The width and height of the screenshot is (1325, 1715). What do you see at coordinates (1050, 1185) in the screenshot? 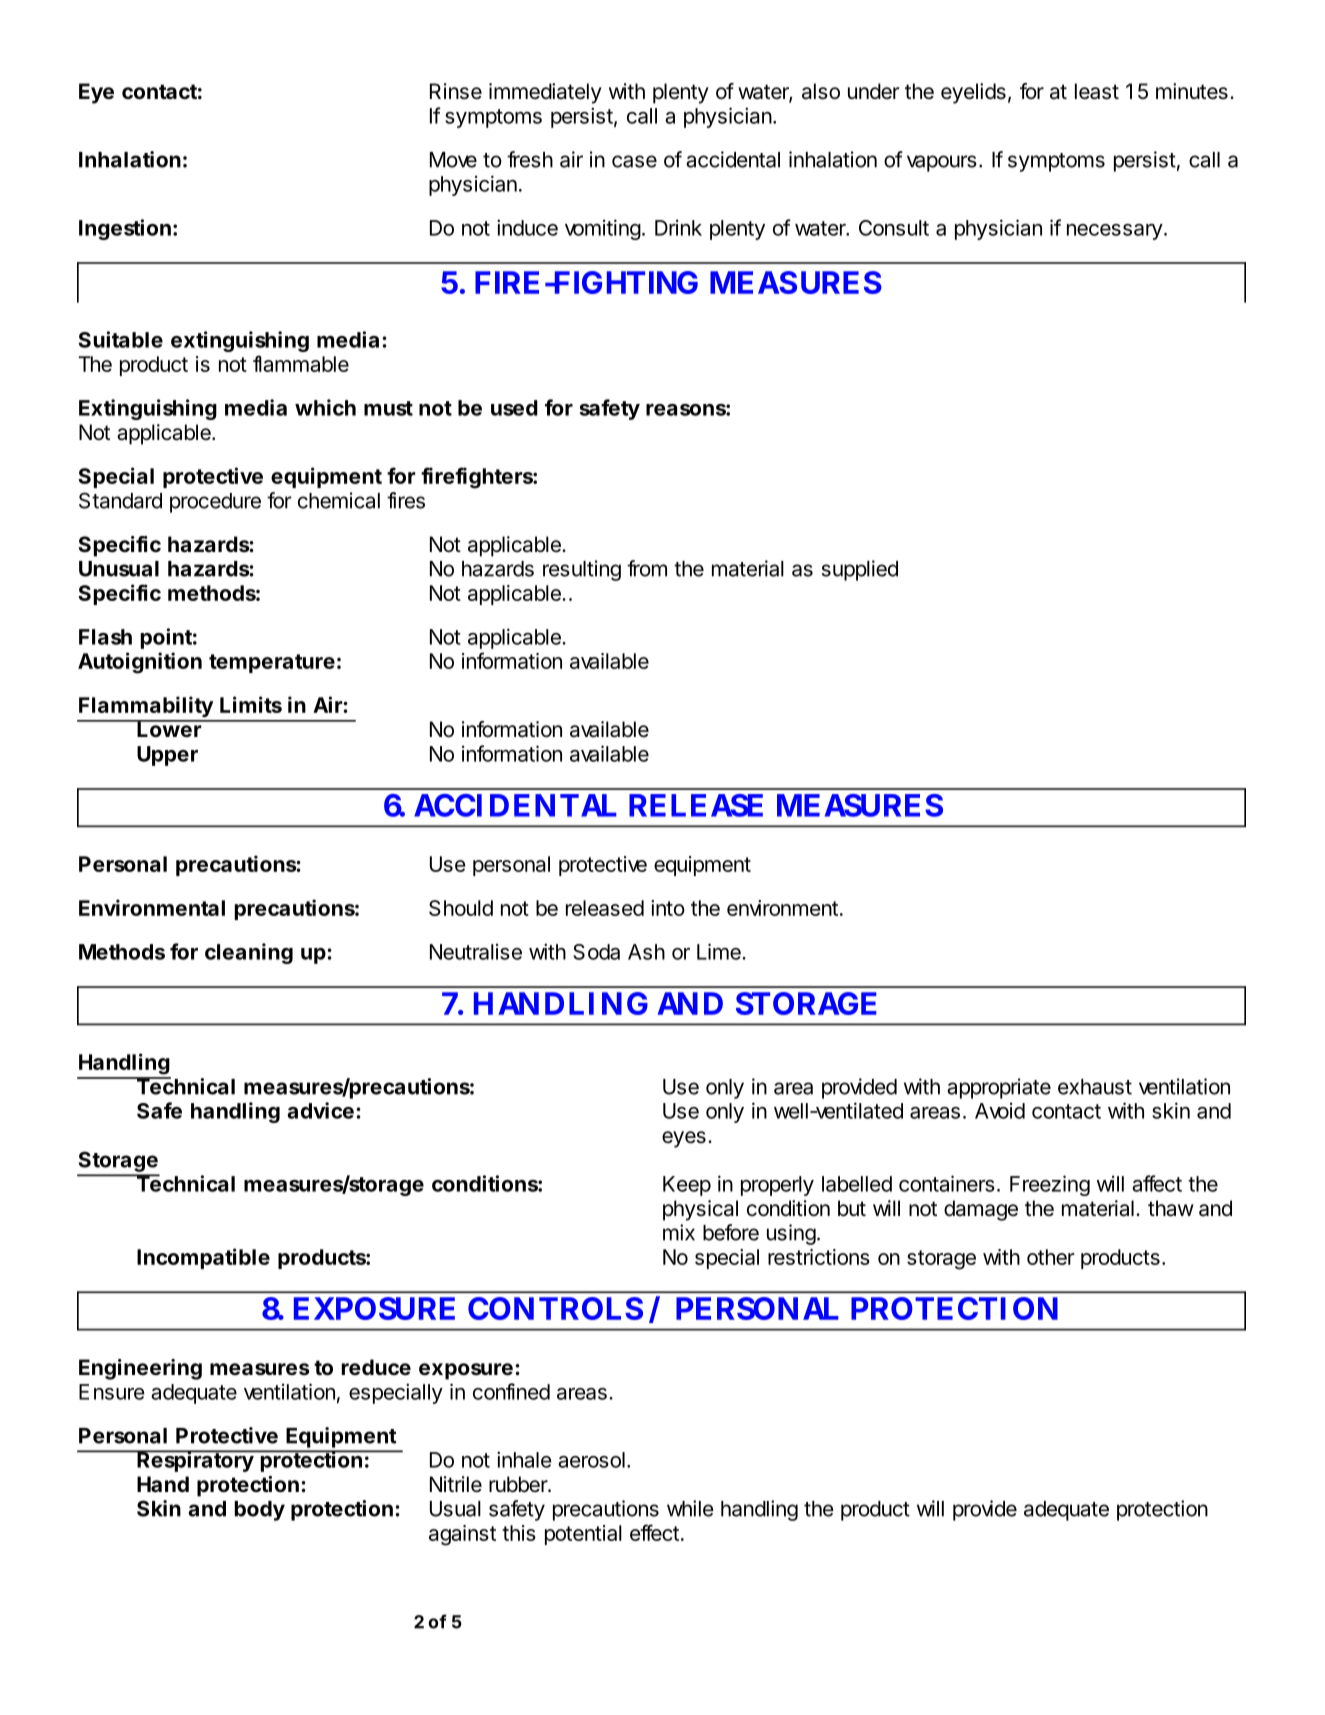
I see `Freezing` at bounding box center [1050, 1185].
